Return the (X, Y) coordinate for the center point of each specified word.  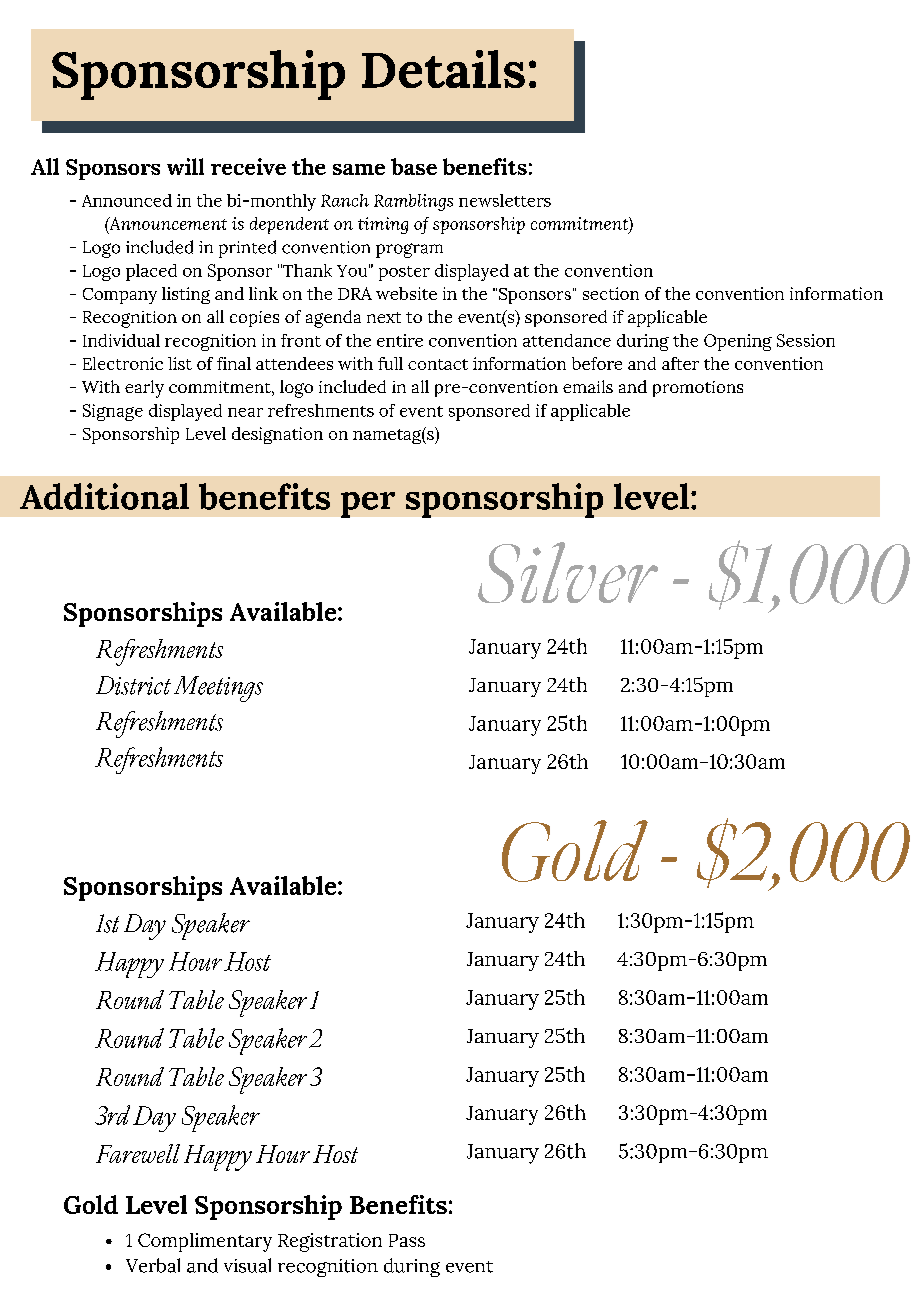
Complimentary (205, 1242)
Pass (407, 1240)
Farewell (138, 1153)
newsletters (505, 200)
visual (247, 1265)
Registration (330, 1242)
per (368, 505)
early (144, 389)
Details (443, 69)
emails (588, 386)
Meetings (218, 689)
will (185, 166)
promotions (698, 389)
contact (438, 364)
